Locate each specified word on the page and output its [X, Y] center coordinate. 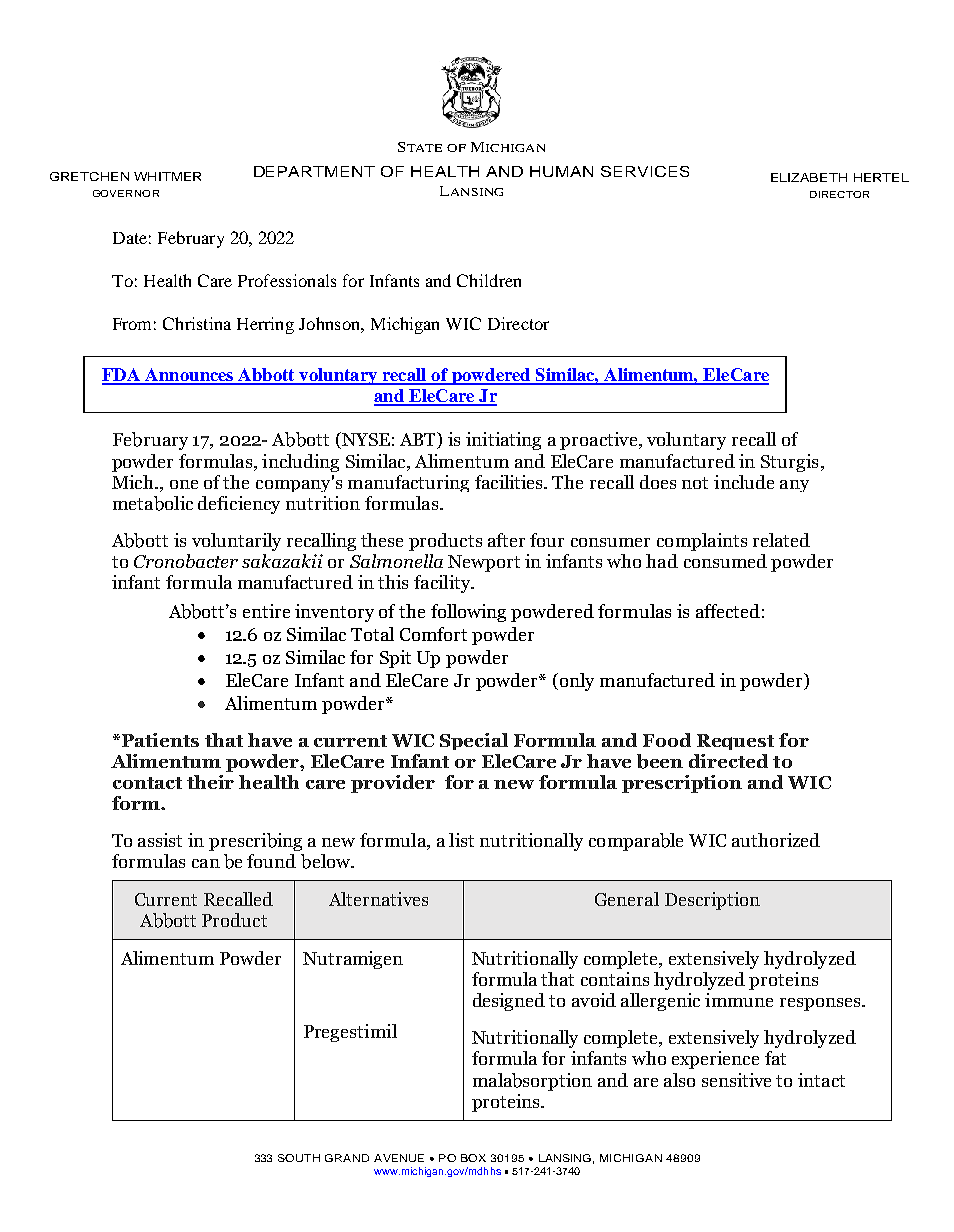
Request [735, 742]
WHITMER [167, 176]
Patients [159, 740]
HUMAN [561, 171]
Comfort [433, 634]
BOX [473, 1158]
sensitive [736, 1080]
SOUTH [299, 1158]
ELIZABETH [809, 177]
